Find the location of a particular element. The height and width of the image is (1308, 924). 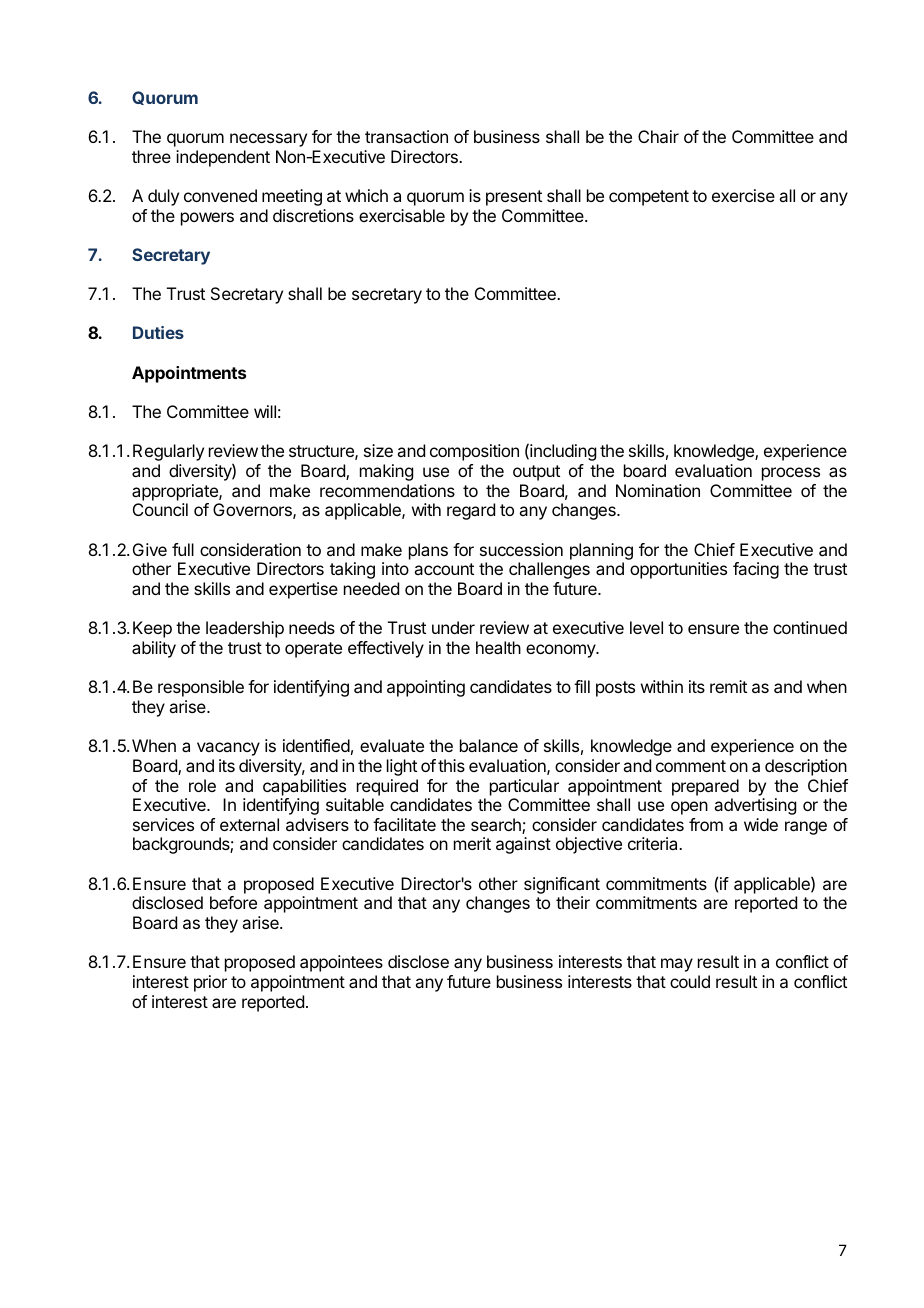

account is located at coordinates (444, 569).
